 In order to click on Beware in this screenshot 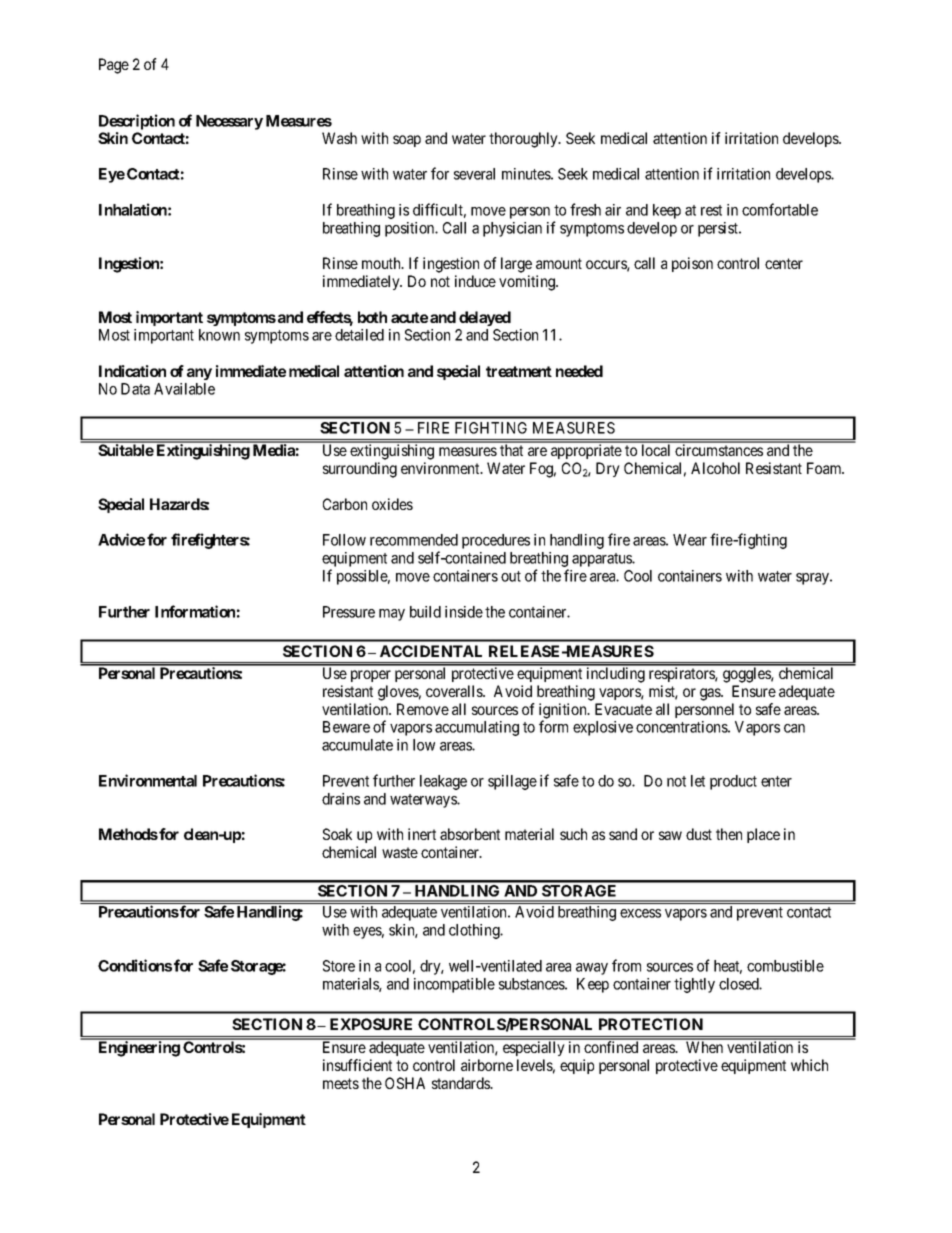, I will do `click(346, 727)`.
